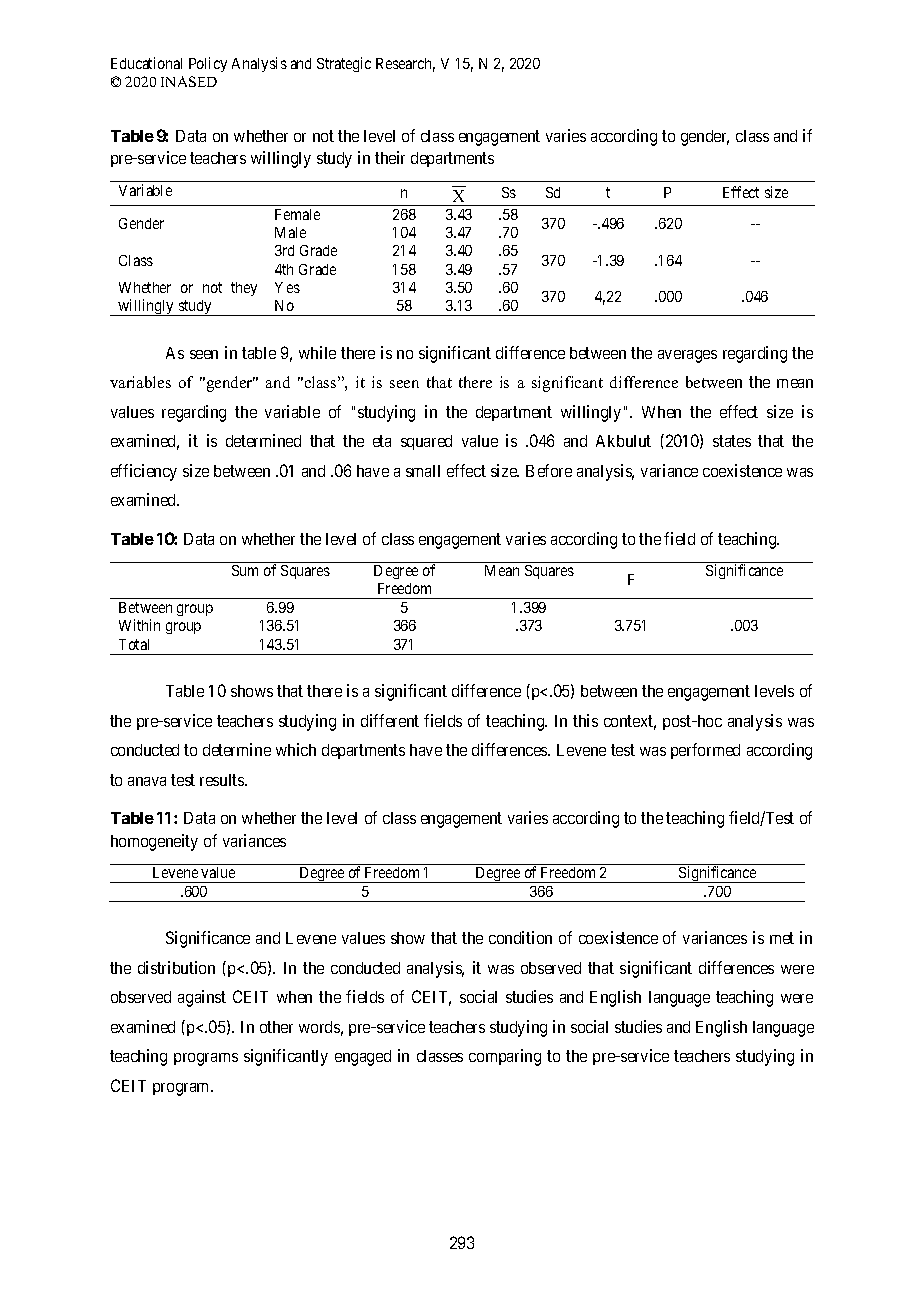 The height and width of the screenshot is (1308, 924). What do you see at coordinates (223, 780) in the screenshot?
I see `results` at bounding box center [223, 780].
